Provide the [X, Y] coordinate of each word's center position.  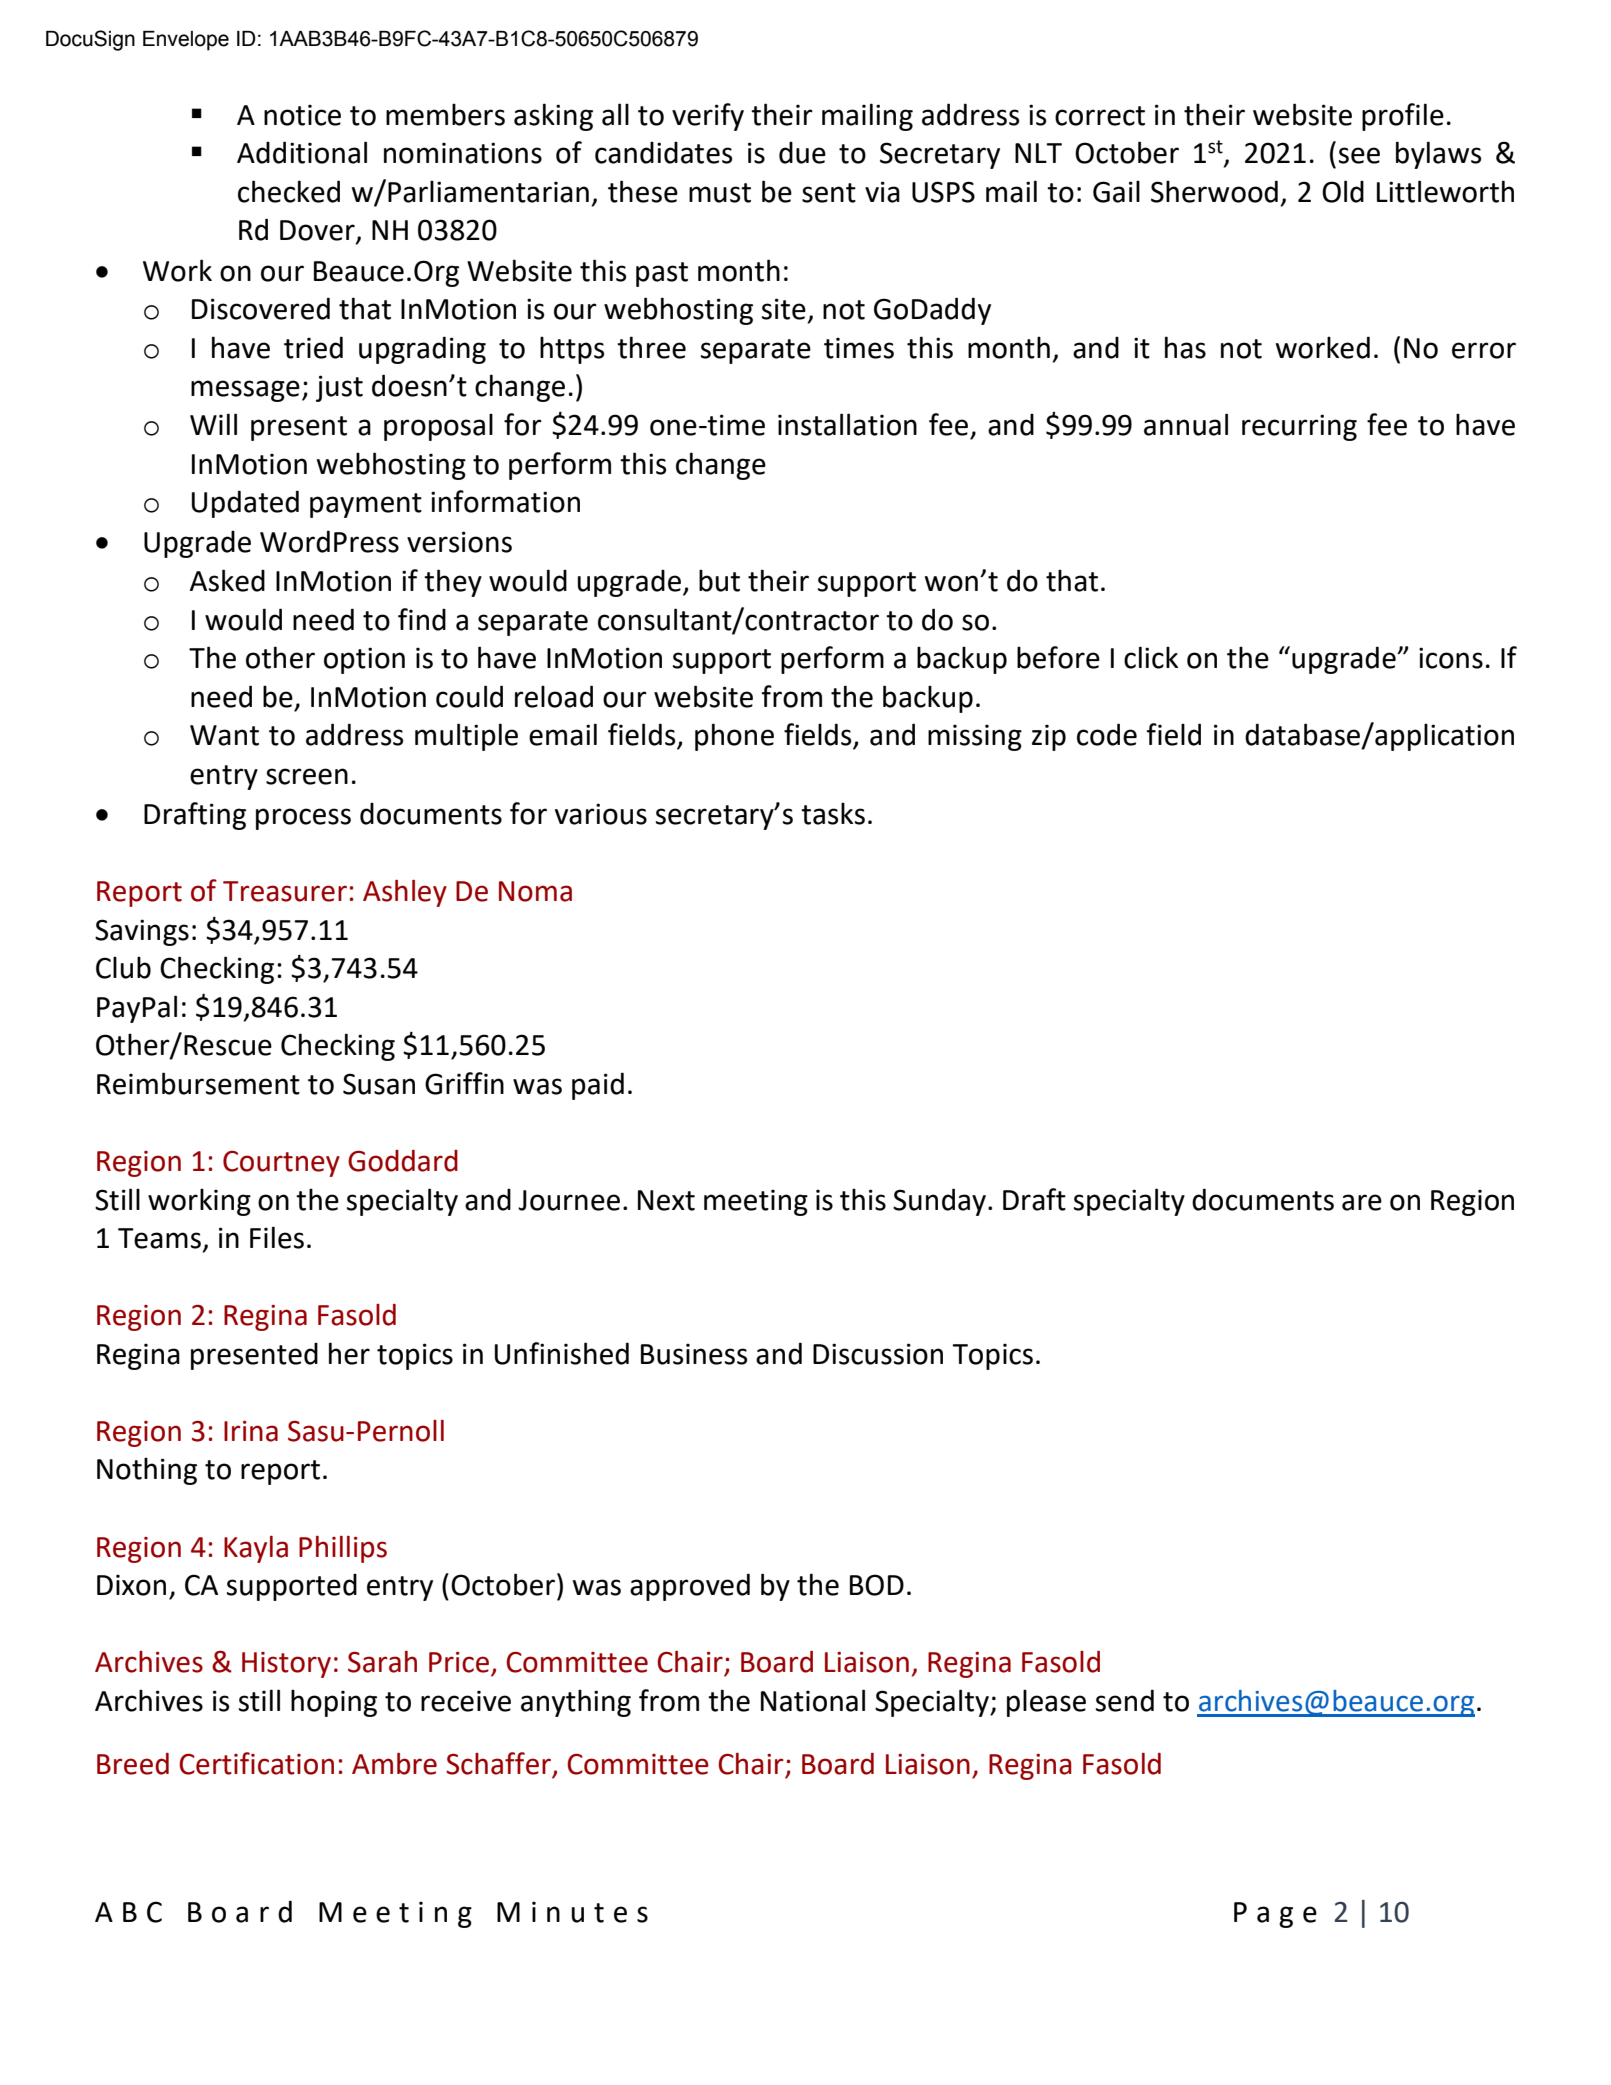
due [802, 152]
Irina [251, 1431]
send [1125, 1700]
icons [1451, 658]
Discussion [878, 1354]
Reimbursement [198, 1083]
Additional [302, 152]
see [1359, 155]
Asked [227, 580]
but [719, 580]
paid [598, 1086]
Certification [256, 1763]
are [1362, 1202]
